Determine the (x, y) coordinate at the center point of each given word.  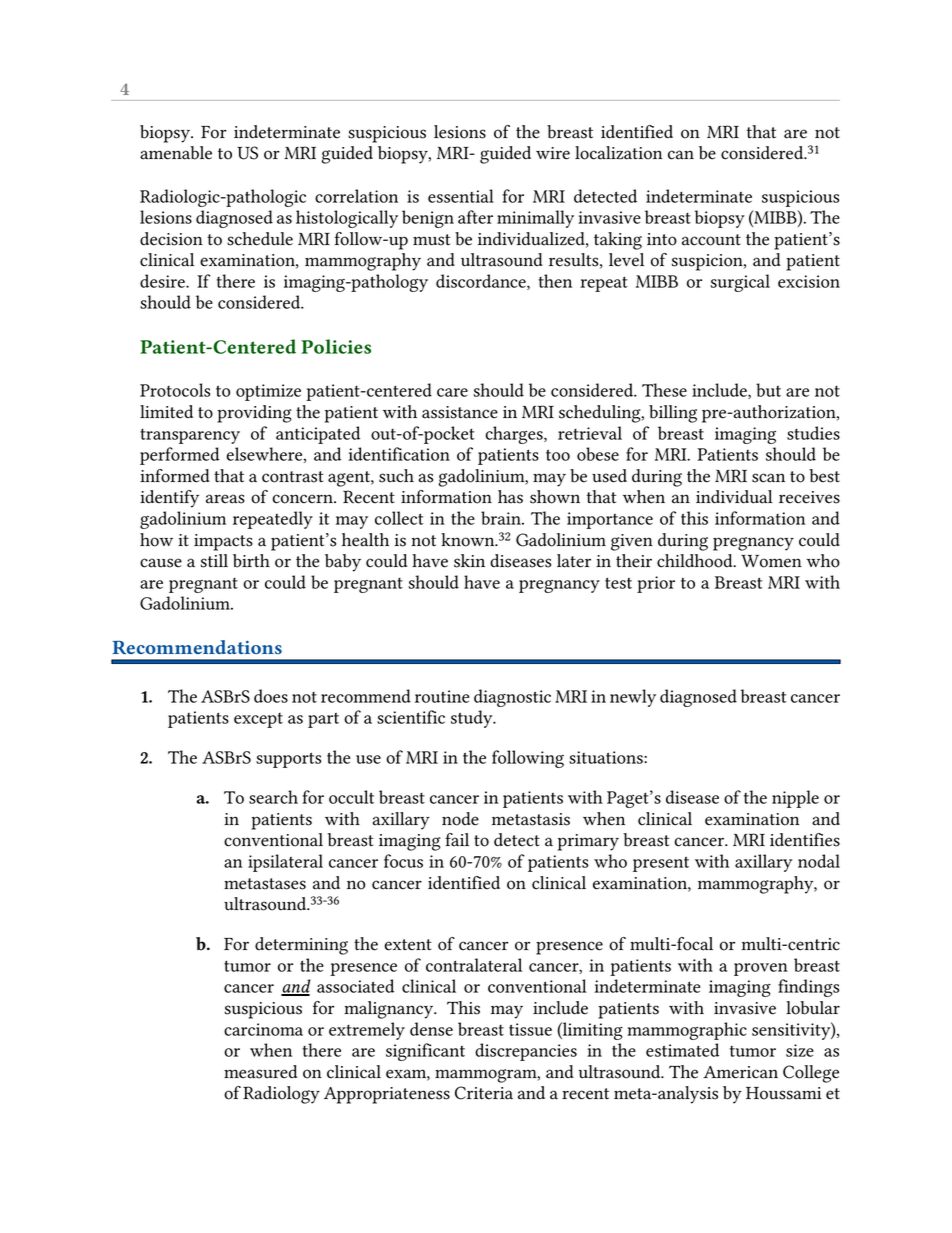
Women (771, 561)
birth (251, 561)
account (711, 240)
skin (469, 561)
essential (461, 196)
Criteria (484, 1093)
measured (261, 1072)
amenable (176, 153)
